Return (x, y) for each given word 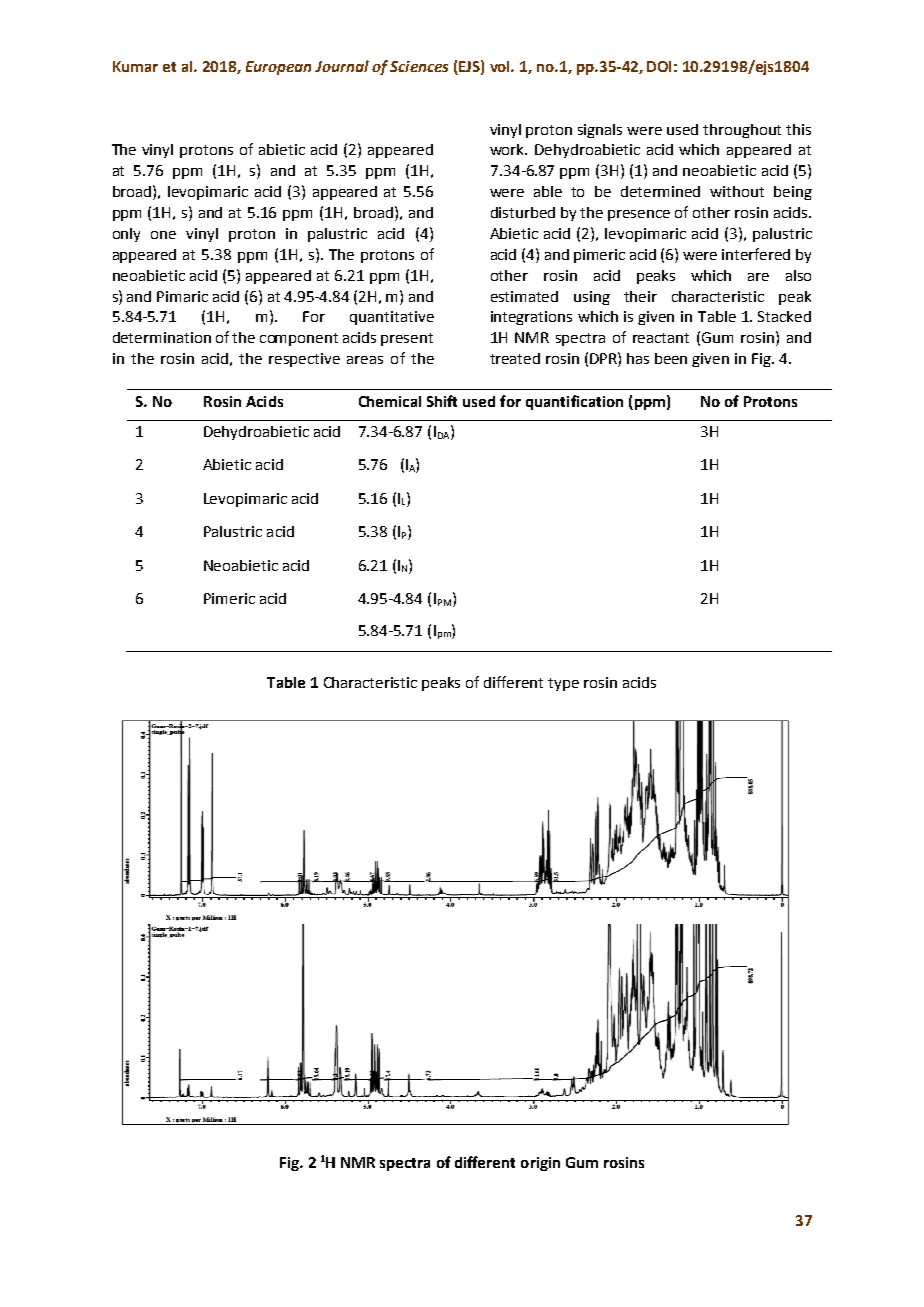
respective (304, 360)
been (671, 358)
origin (540, 1164)
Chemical (390, 401)
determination (162, 337)
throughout (742, 131)
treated (515, 358)
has (638, 358)
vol (501, 66)
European (278, 68)
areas (365, 360)
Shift (442, 401)
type (563, 684)
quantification (574, 402)
